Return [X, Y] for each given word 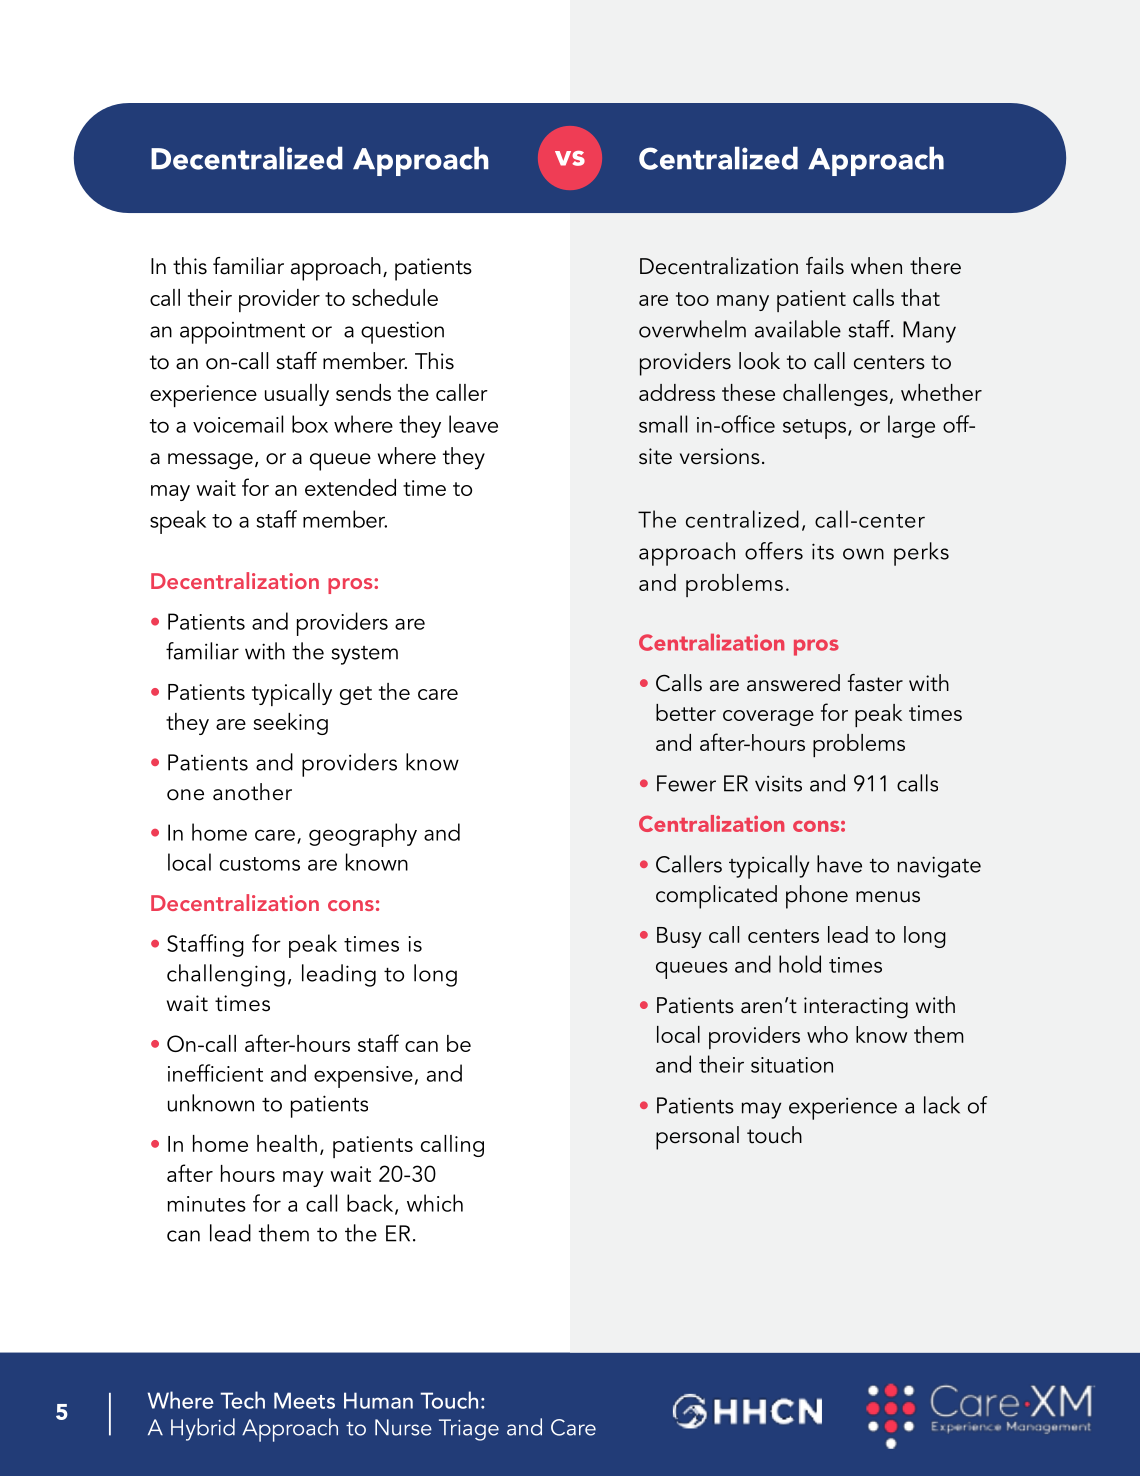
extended [350, 487]
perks [921, 554]
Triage [469, 1430]
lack [942, 1105]
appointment [242, 333]
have [839, 864]
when [876, 266]
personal [697, 1138]
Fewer [686, 783]
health [287, 1143]
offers [774, 551]
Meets [304, 1400]
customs [260, 864]
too [692, 299]
